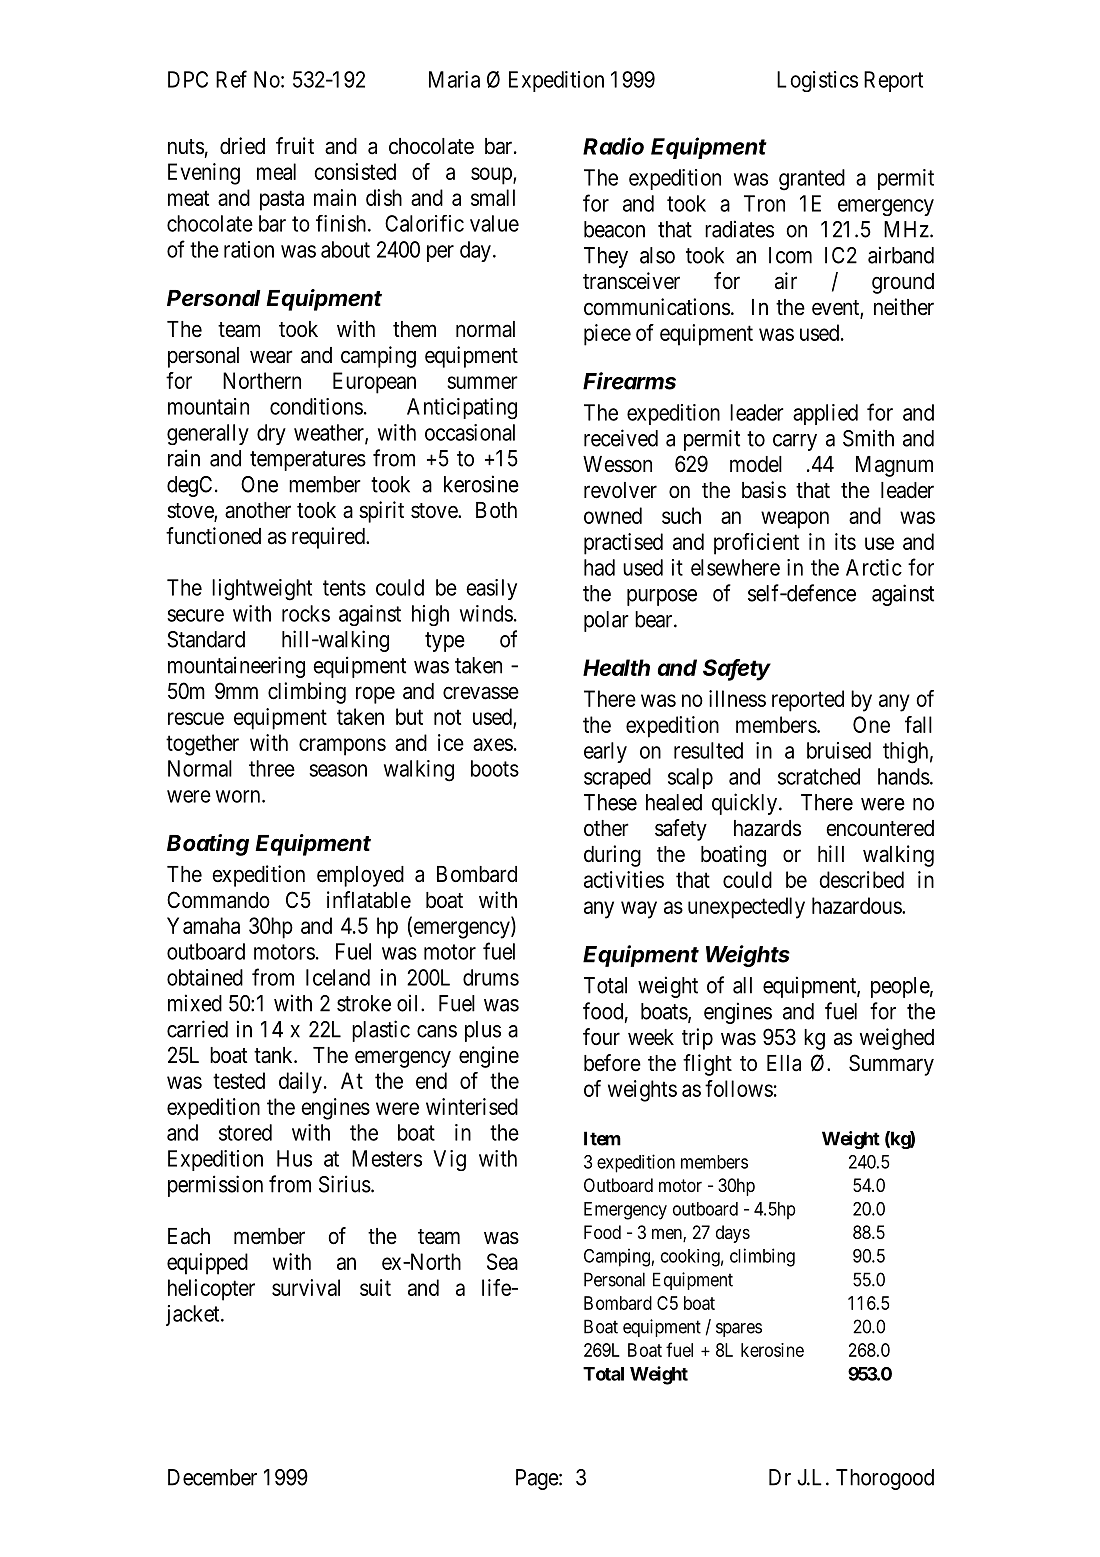 The width and height of the document is (1100, 1557). I want to click on December, so click(212, 1477).
